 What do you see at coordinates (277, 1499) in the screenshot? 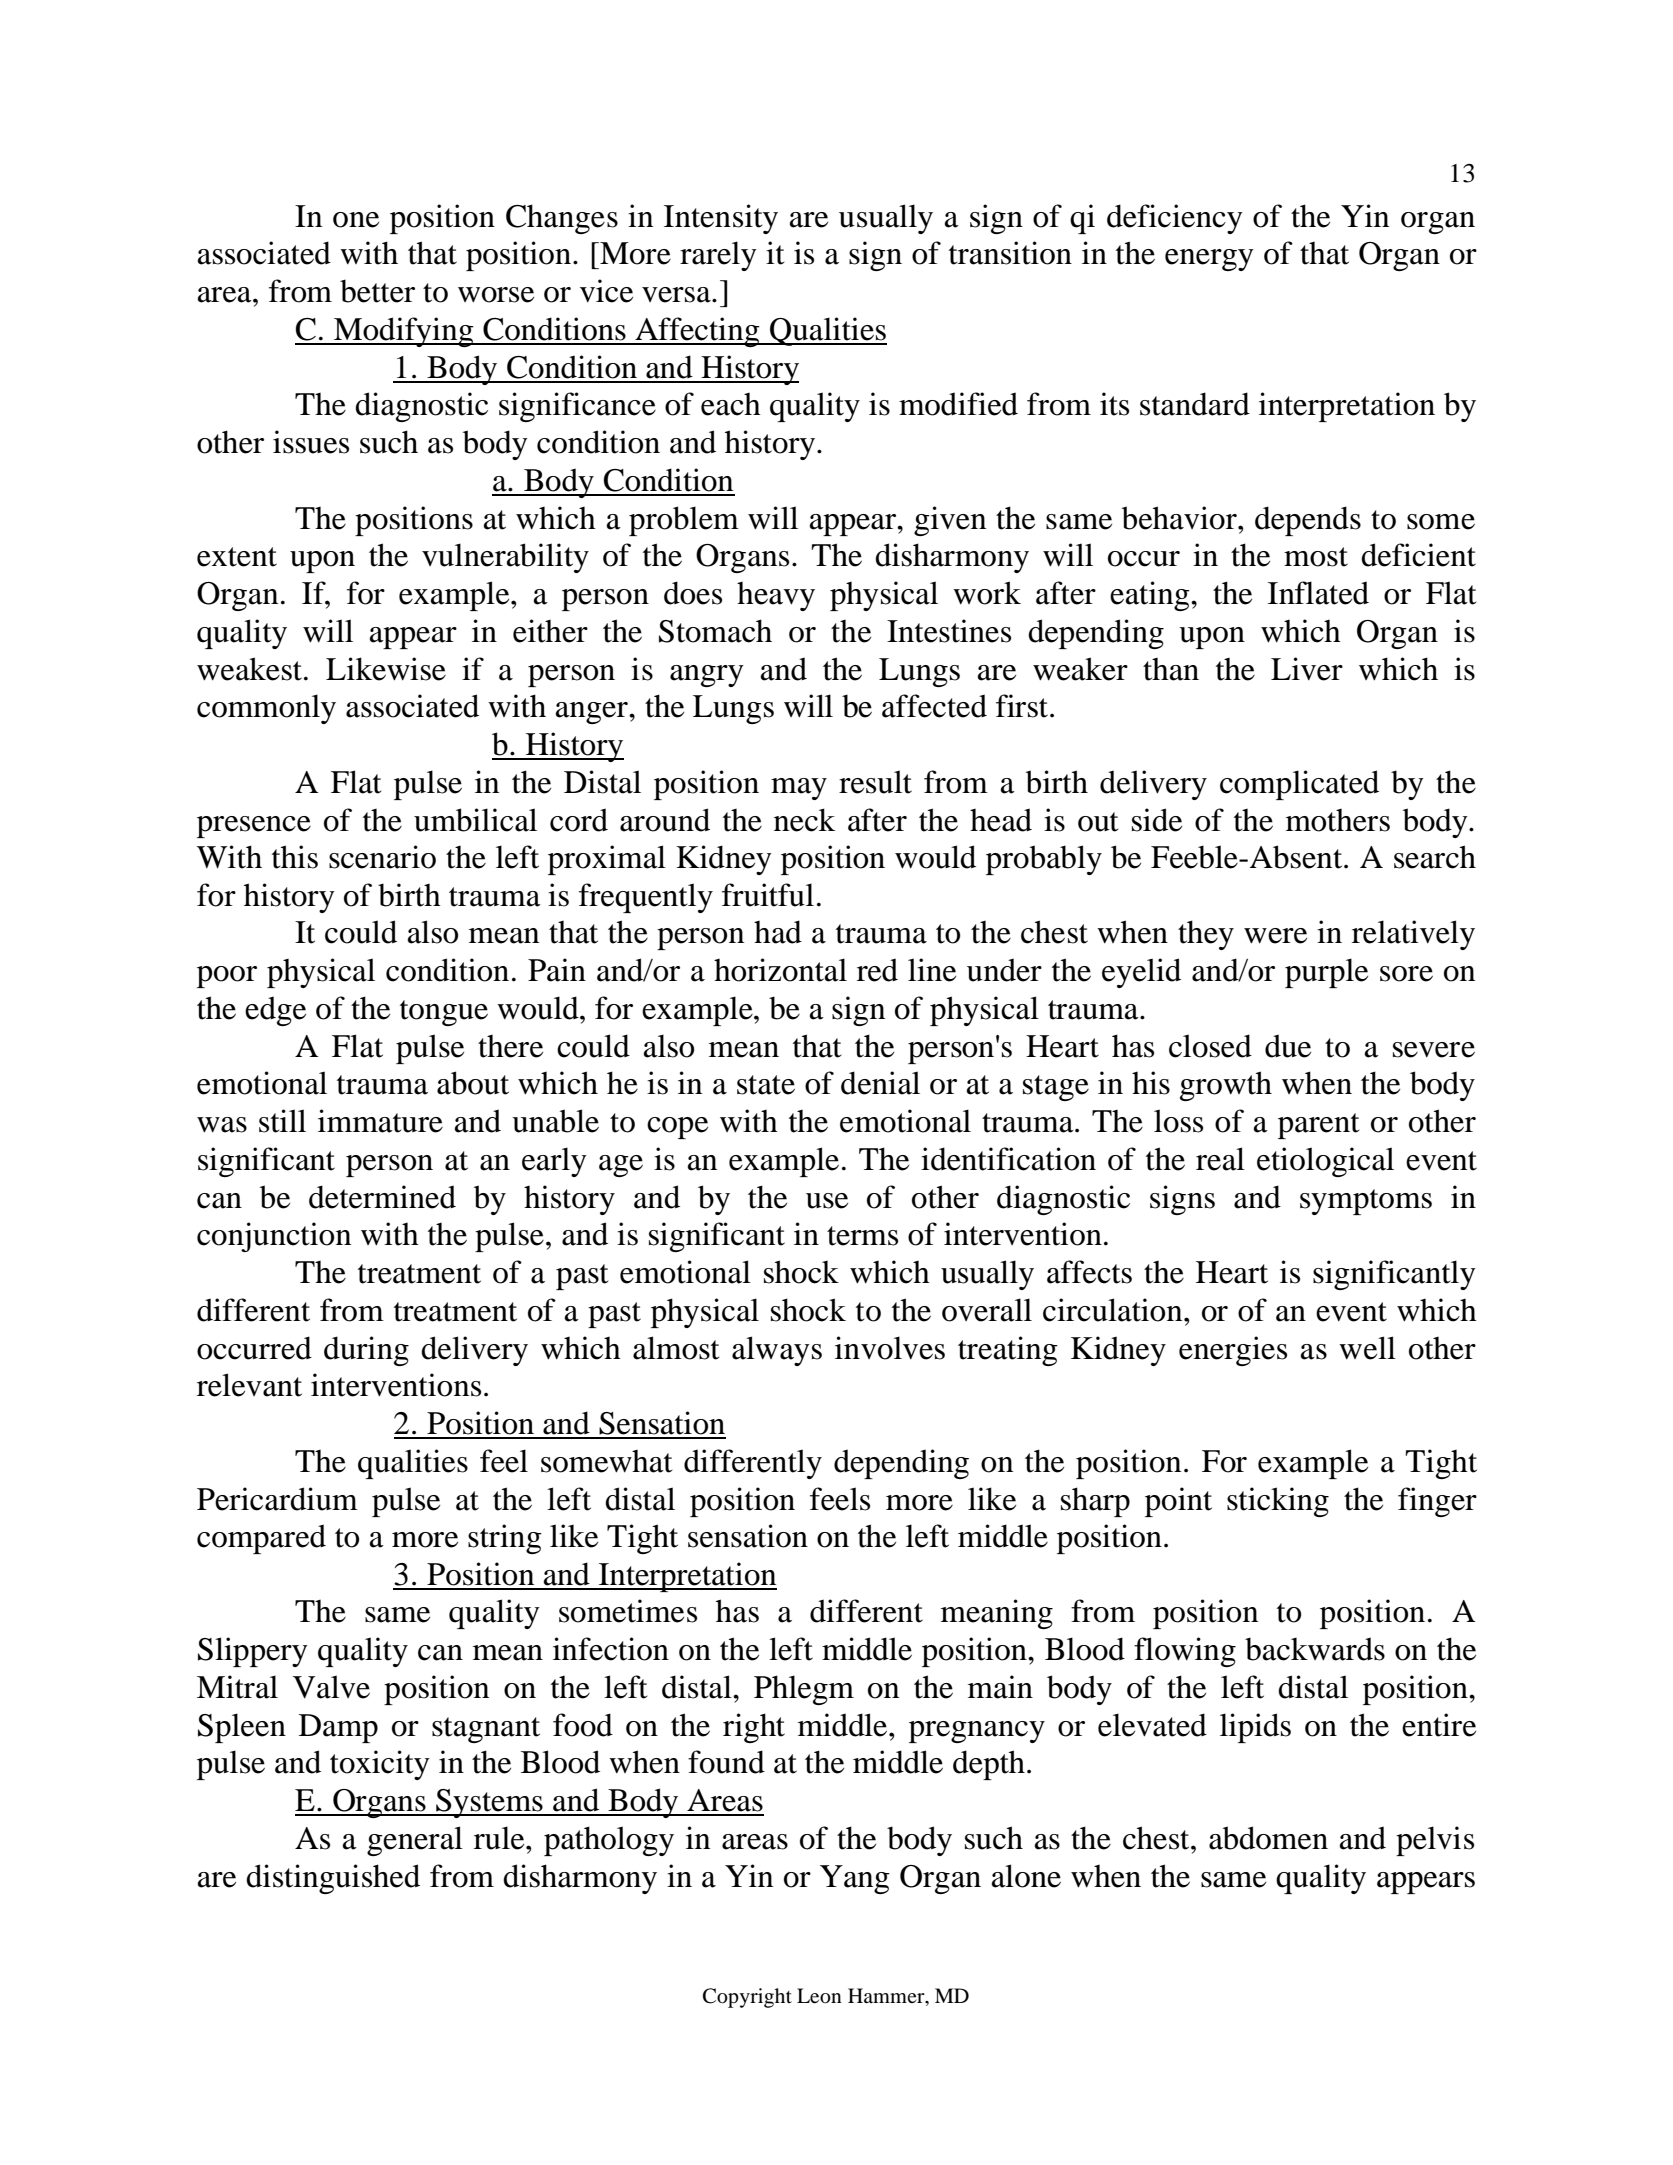
I see `Pericardium` at bounding box center [277, 1499].
